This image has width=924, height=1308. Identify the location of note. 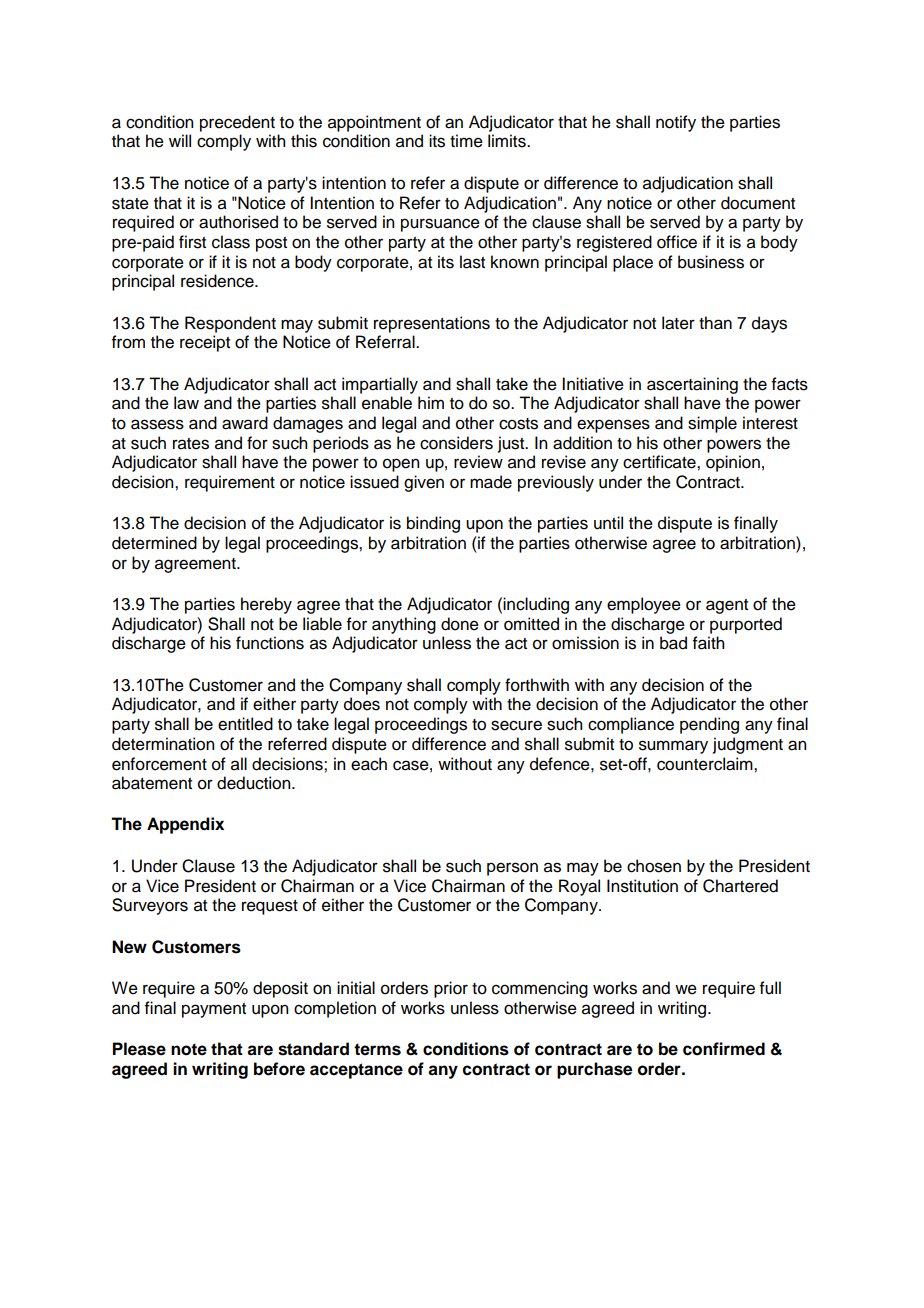
(189, 1049).
